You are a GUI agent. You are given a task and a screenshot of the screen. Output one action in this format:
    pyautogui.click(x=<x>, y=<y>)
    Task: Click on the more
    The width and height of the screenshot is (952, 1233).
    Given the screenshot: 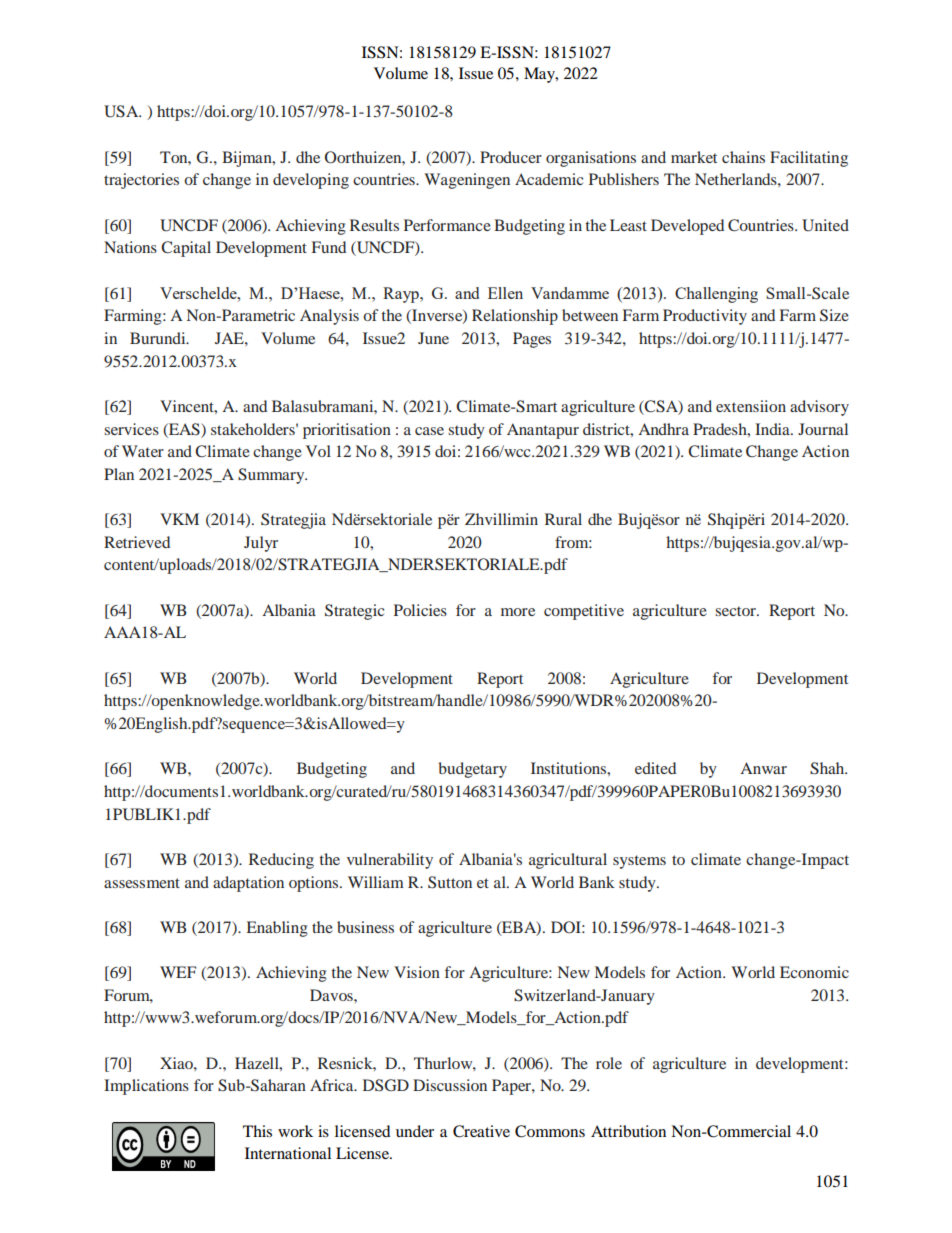 What is the action you would take?
    pyautogui.click(x=518, y=612)
